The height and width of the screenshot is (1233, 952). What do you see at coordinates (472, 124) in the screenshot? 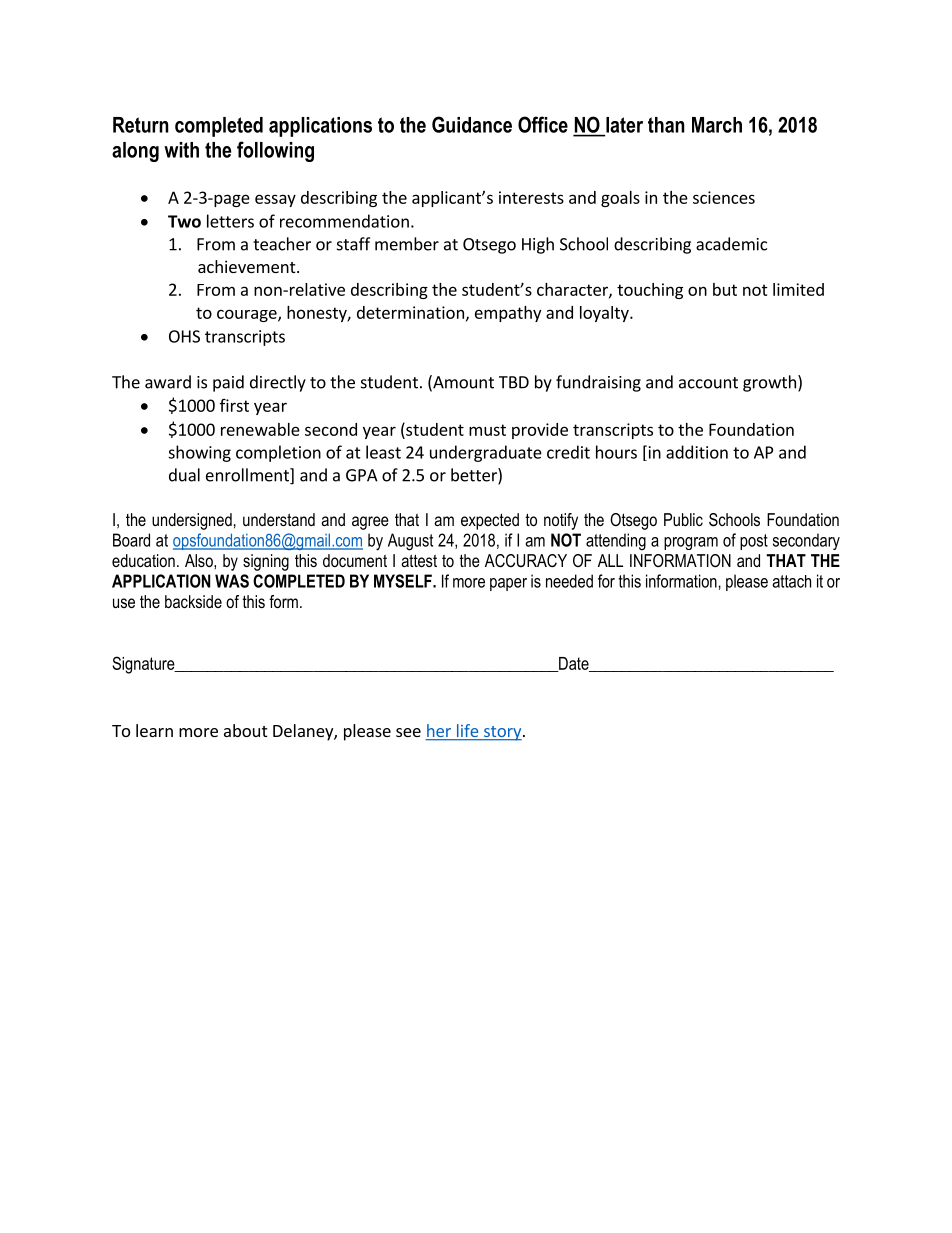
I see `Guidance` at bounding box center [472, 124].
